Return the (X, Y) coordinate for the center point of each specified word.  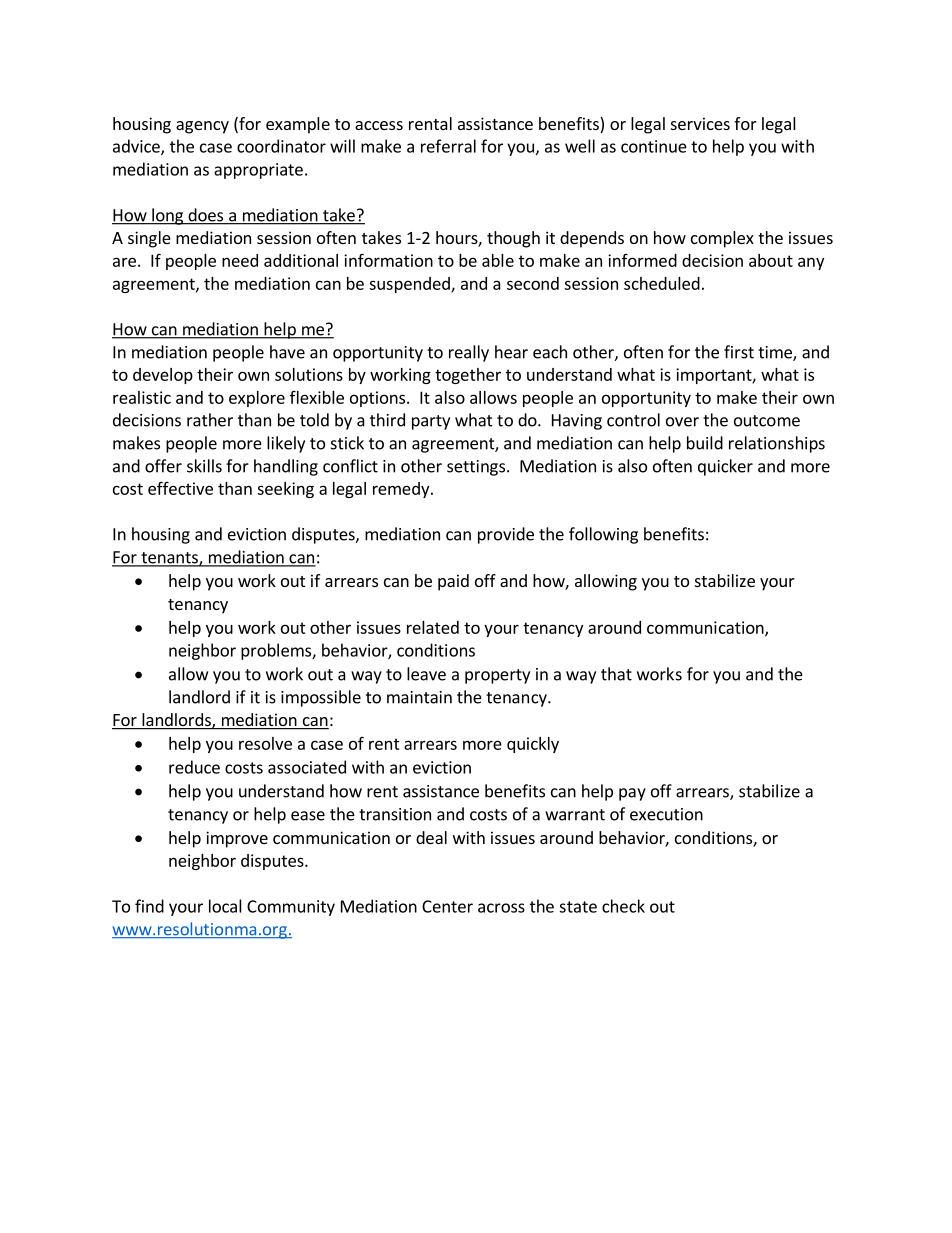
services (700, 123)
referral (448, 146)
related (433, 627)
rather (210, 420)
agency (202, 127)
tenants (169, 559)
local (225, 906)
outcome (767, 421)
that (616, 674)
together (468, 376)
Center (447, 906)
